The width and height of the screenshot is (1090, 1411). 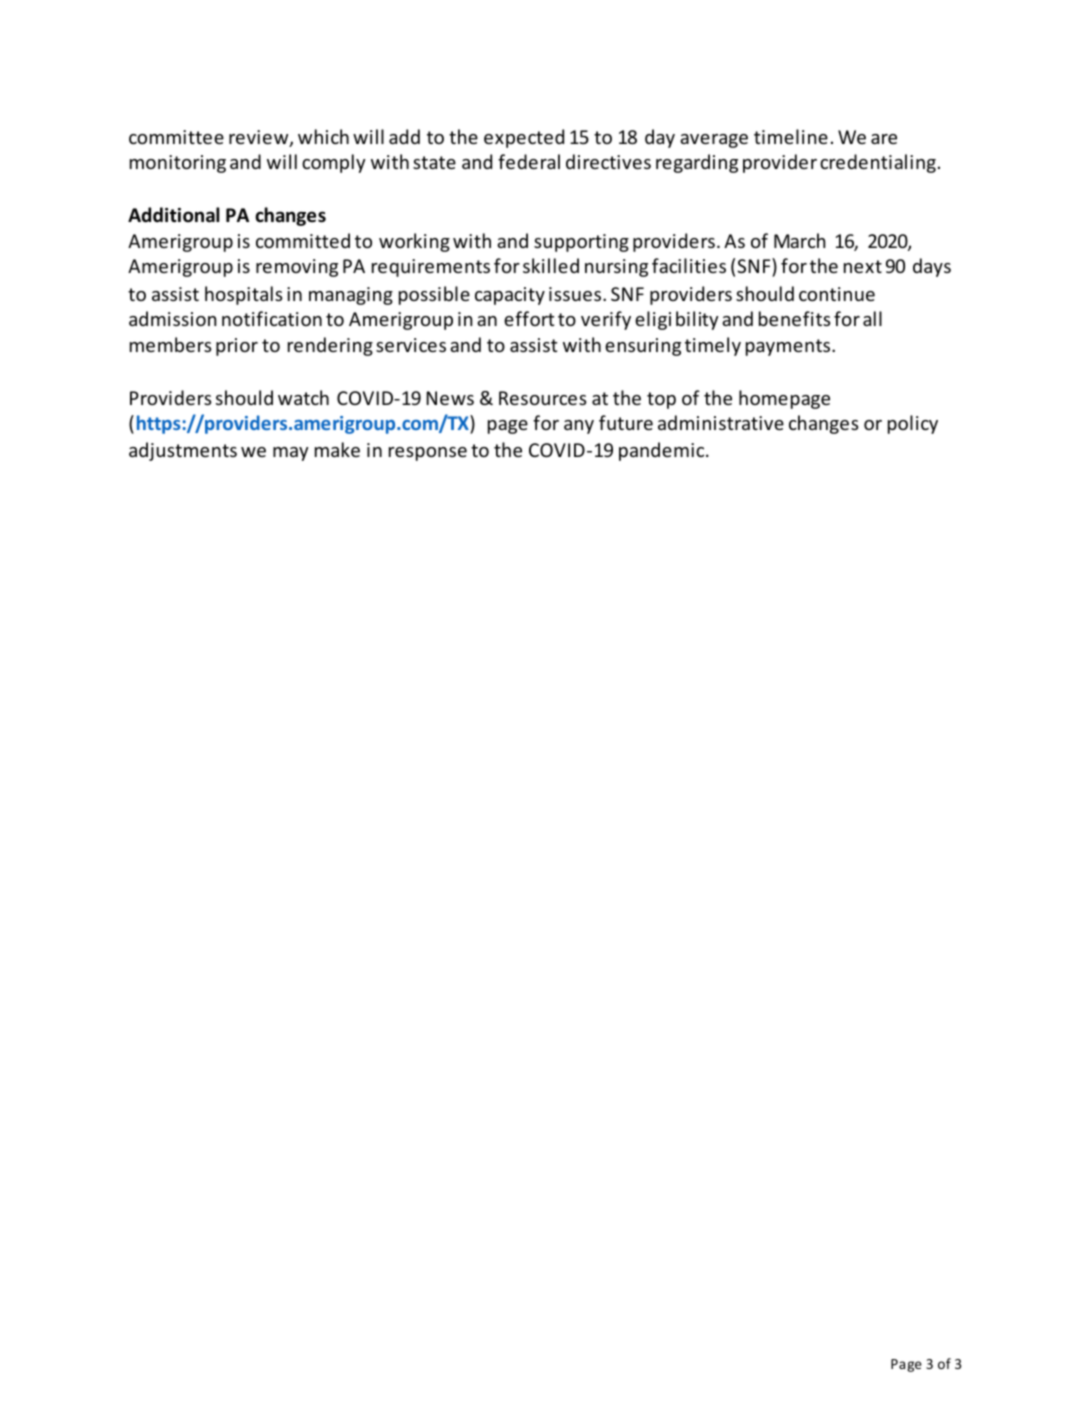 What do you see at coordinates (244, 295) in the screenshot?
I see `hospitals` at bounding box center [244, 295].
